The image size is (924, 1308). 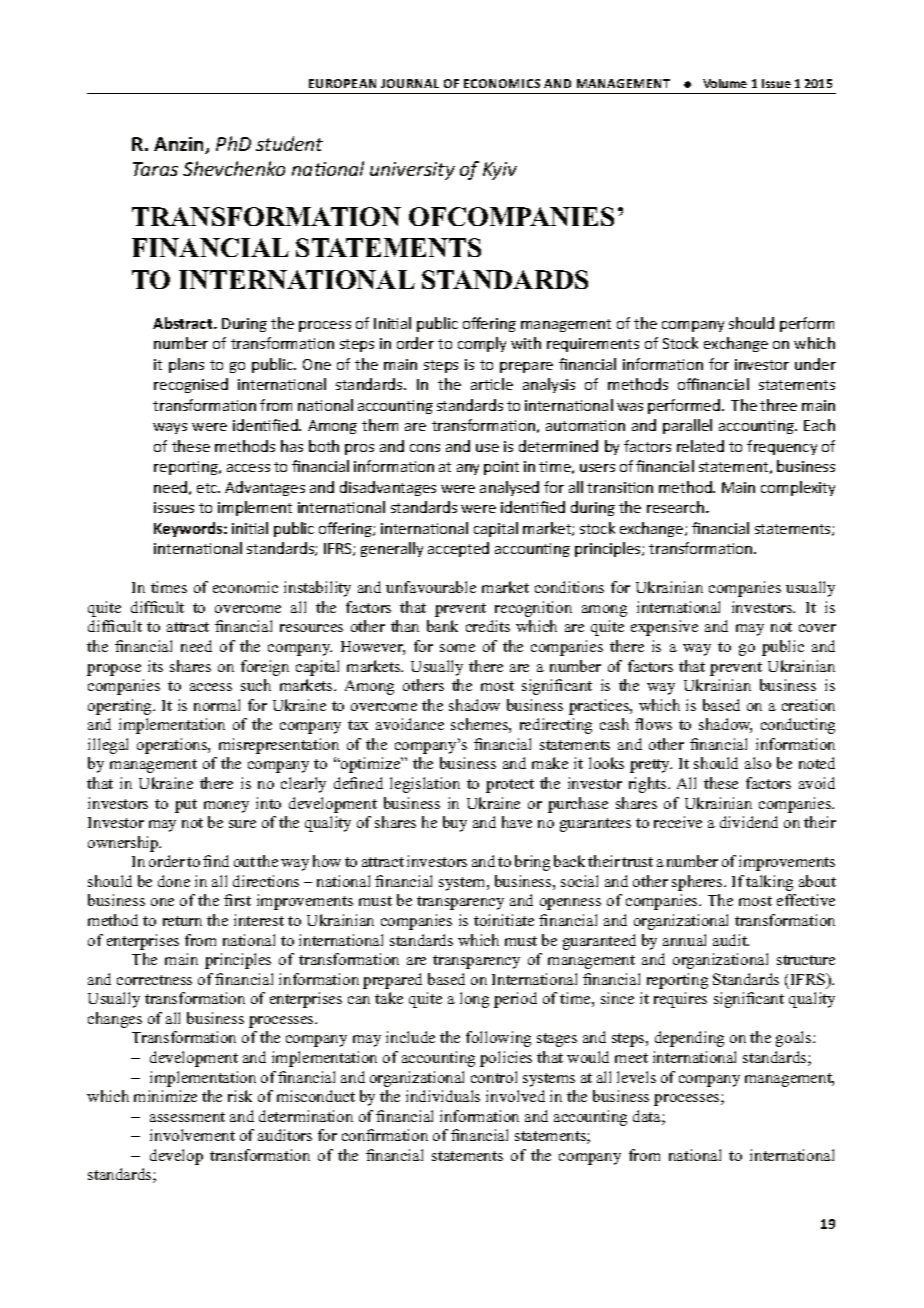 What do you see at coordinates (410, 83) in the page?
I see `JOURNAL` at bounding box center [410, 83].
